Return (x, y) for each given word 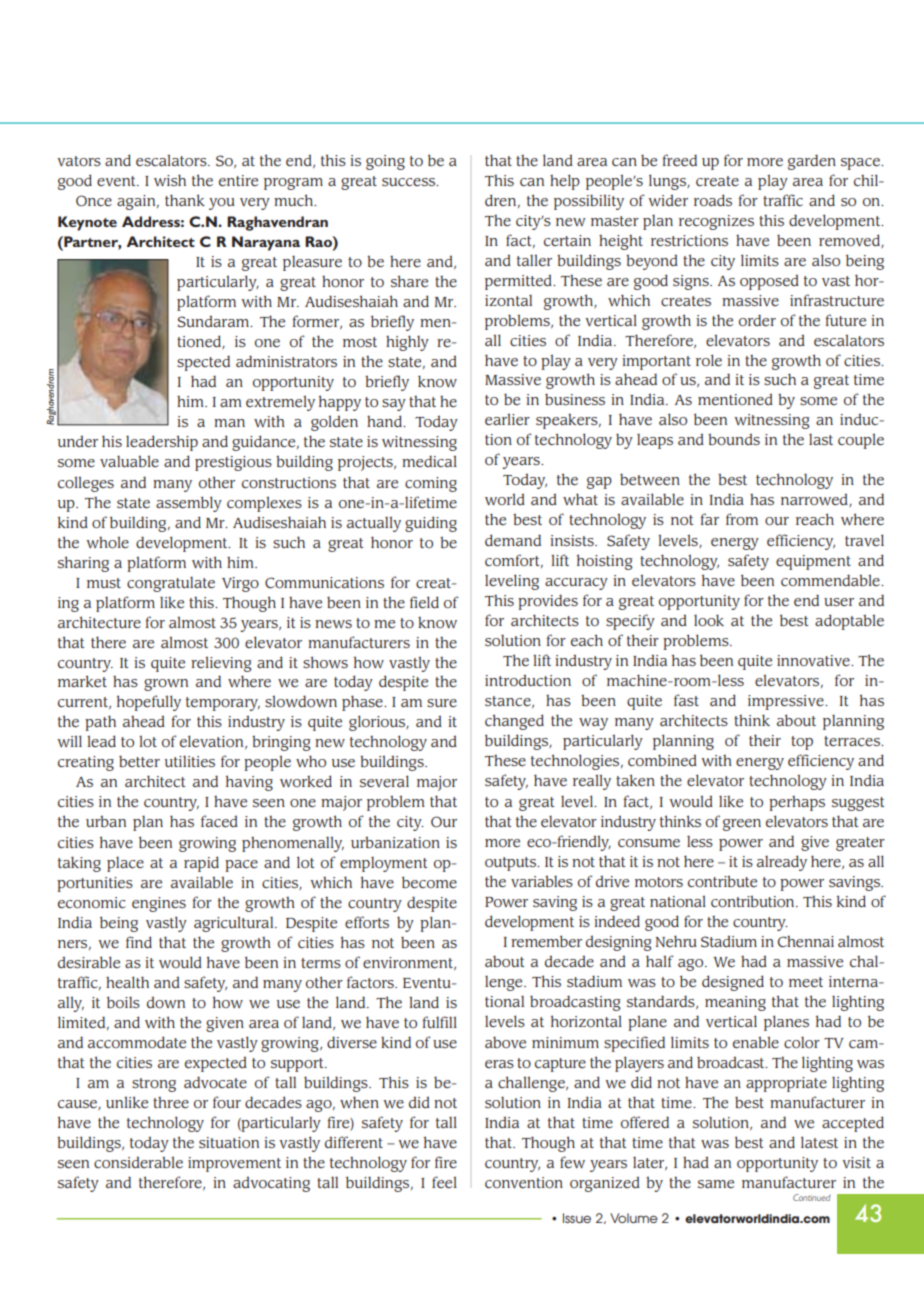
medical (429, 461)
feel (444, 1182)
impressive (787, 702)
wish (170, 180)
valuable (129, 461)
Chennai (806, 942)
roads (713, 200)
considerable (138, 1162)
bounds (734, 439)
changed (514, 722)
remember (546, 941)
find (139, 942)
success (410, 182)
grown (166, 685)
